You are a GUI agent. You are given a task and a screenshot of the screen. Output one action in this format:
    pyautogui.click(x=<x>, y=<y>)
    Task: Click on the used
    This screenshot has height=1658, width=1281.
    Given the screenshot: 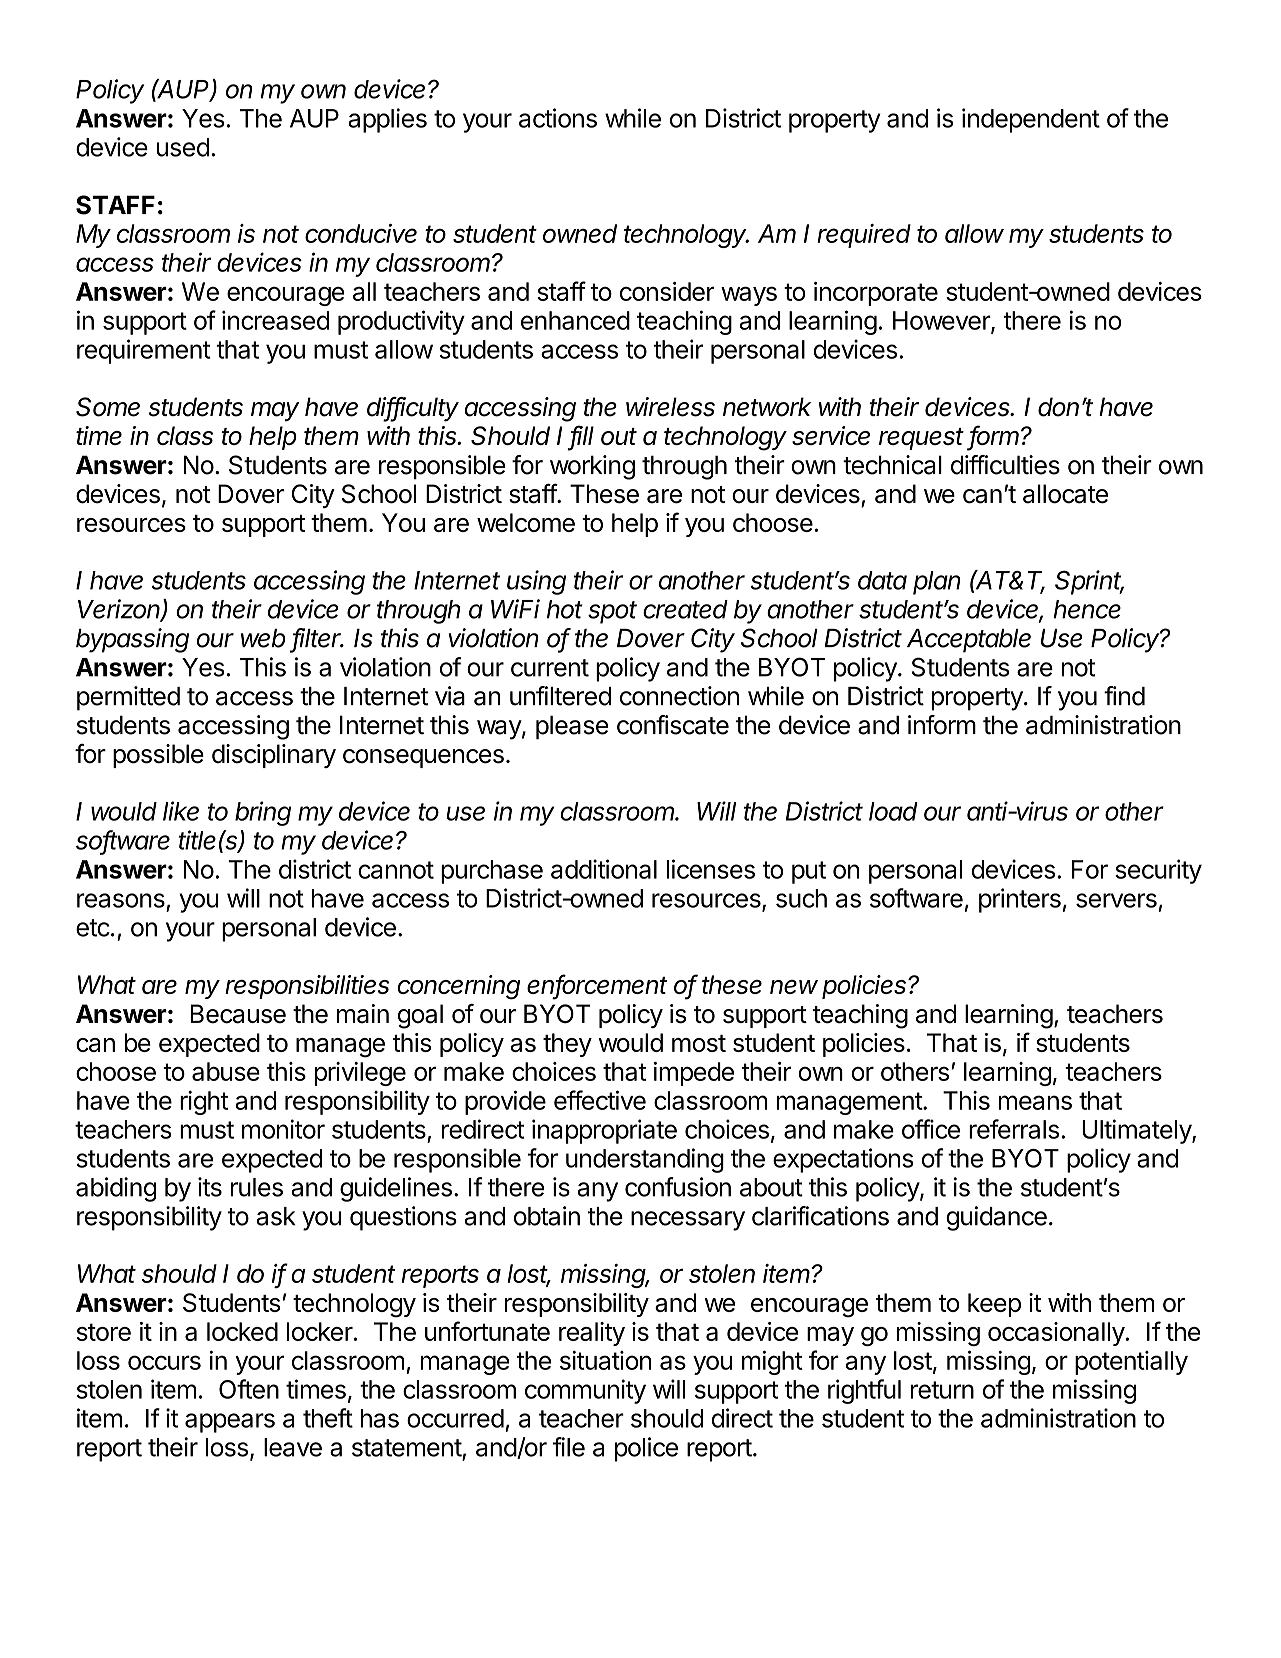 What is the action you would take?
    pyautogui.click(x=183, y=147)
